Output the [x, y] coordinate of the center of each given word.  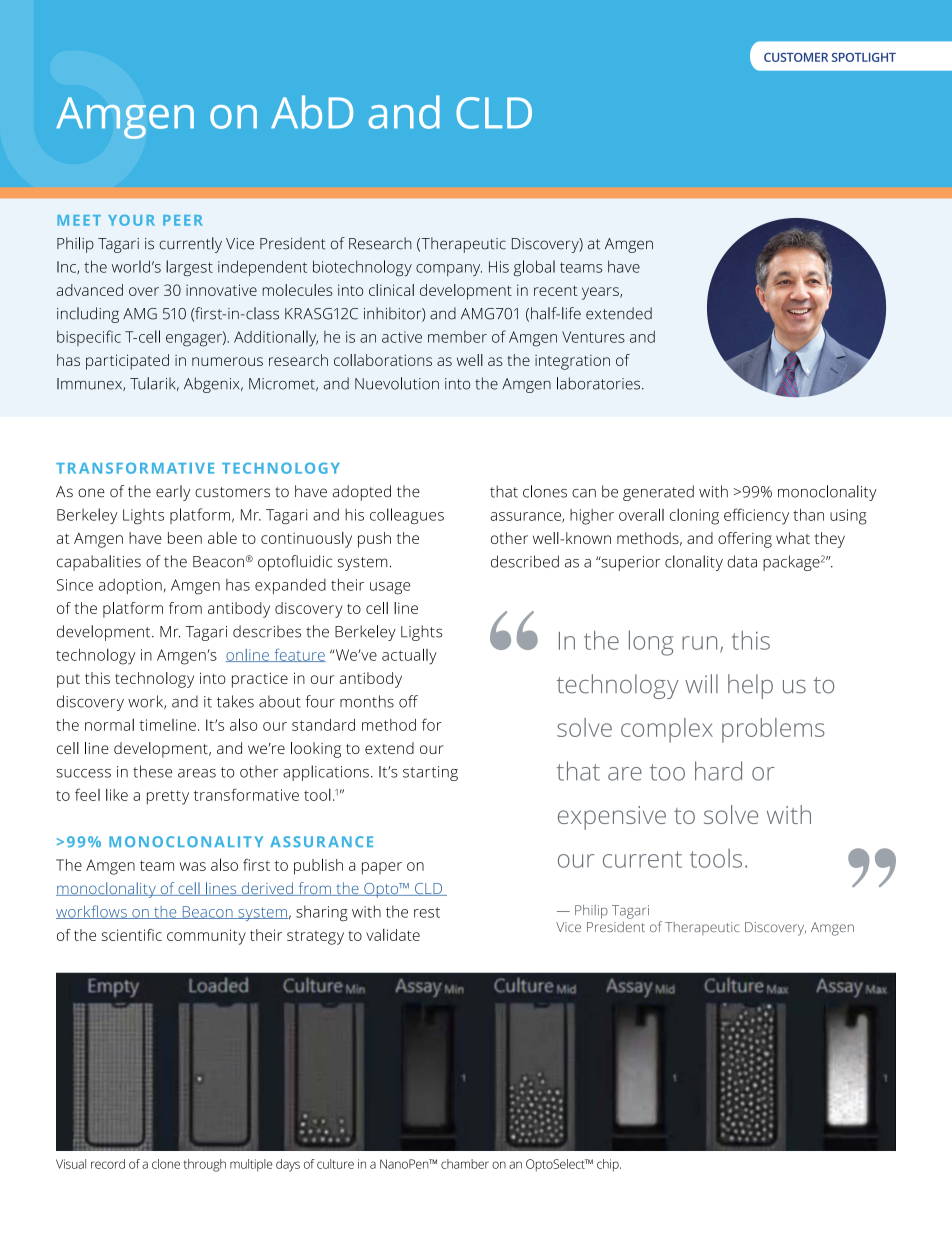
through [205, 1165]
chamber [465, 1164]
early [173, 493]
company [449, 270]
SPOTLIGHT [864, 57]
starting [430, 773]
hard [718, 771]
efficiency [756, 516]
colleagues [407, 516]
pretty [168, 797]
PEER [183, 220]
